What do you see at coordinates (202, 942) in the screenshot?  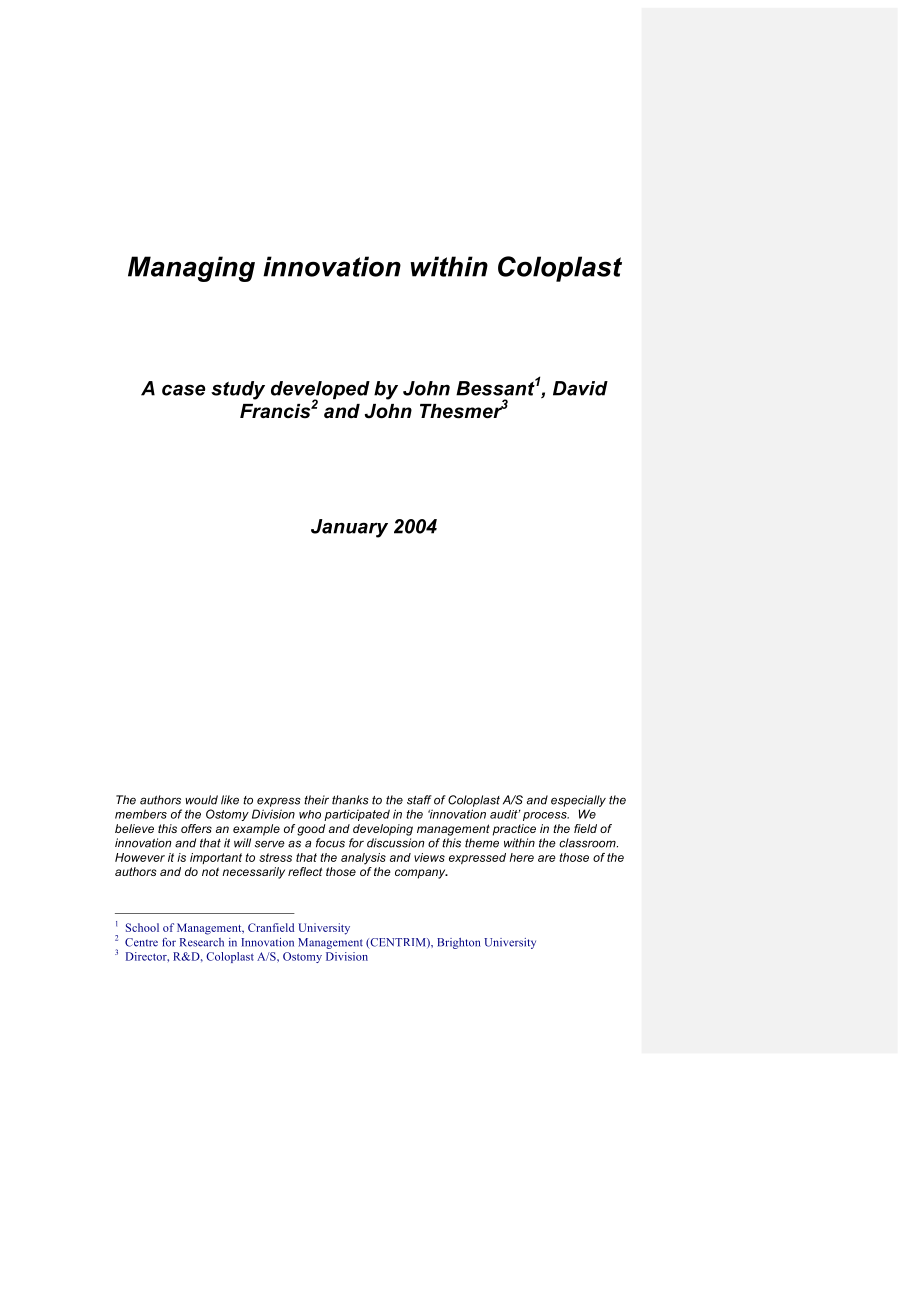 I see `Research` at bounding box center [202, 942].
